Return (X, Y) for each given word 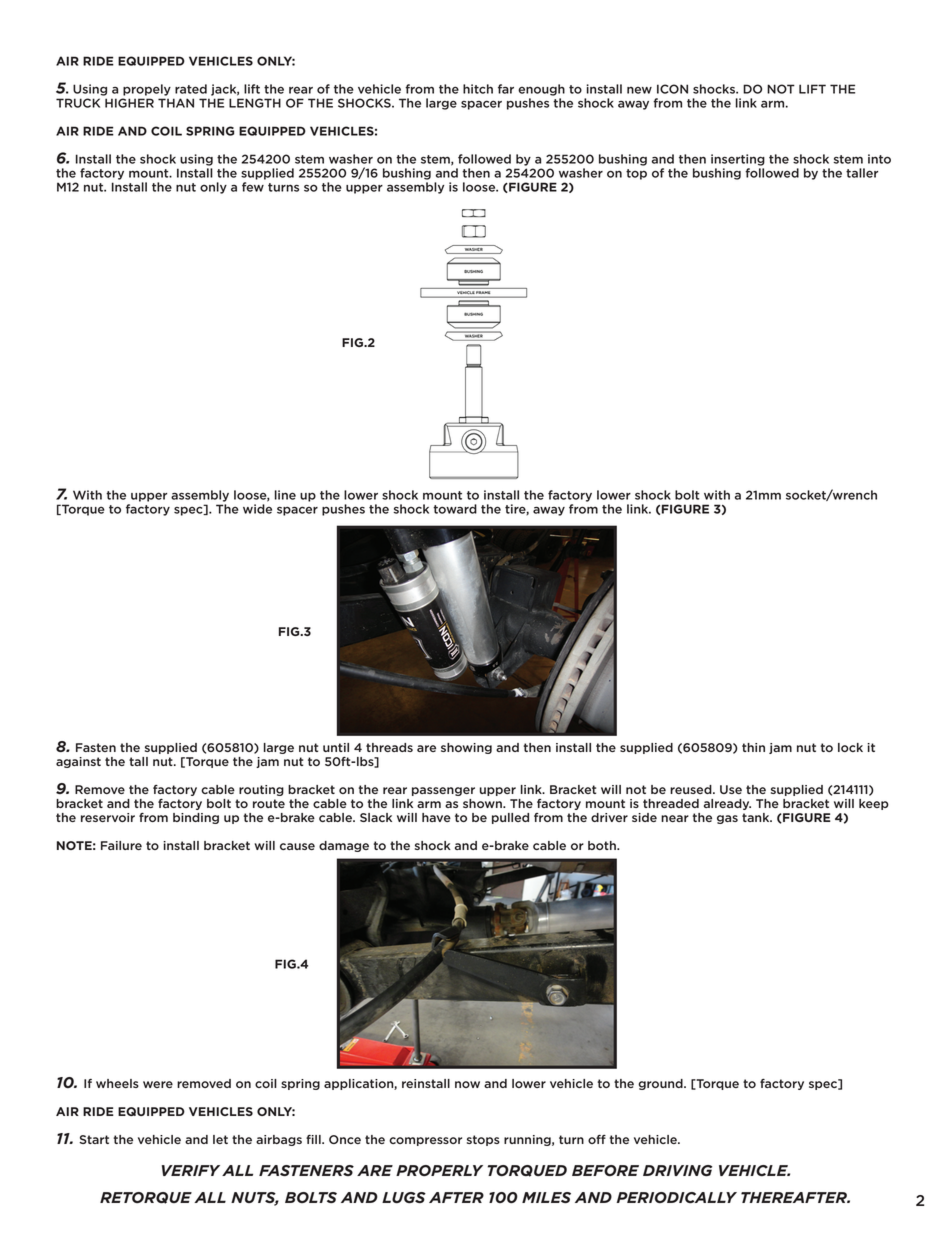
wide (257, 509)
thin (753, 747)
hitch (478, 89)
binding (196, 818)
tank (757, 817)
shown (483, 803)
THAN (176, 103)
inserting (738, 160)
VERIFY (191, 1170)
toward (455, 509)
